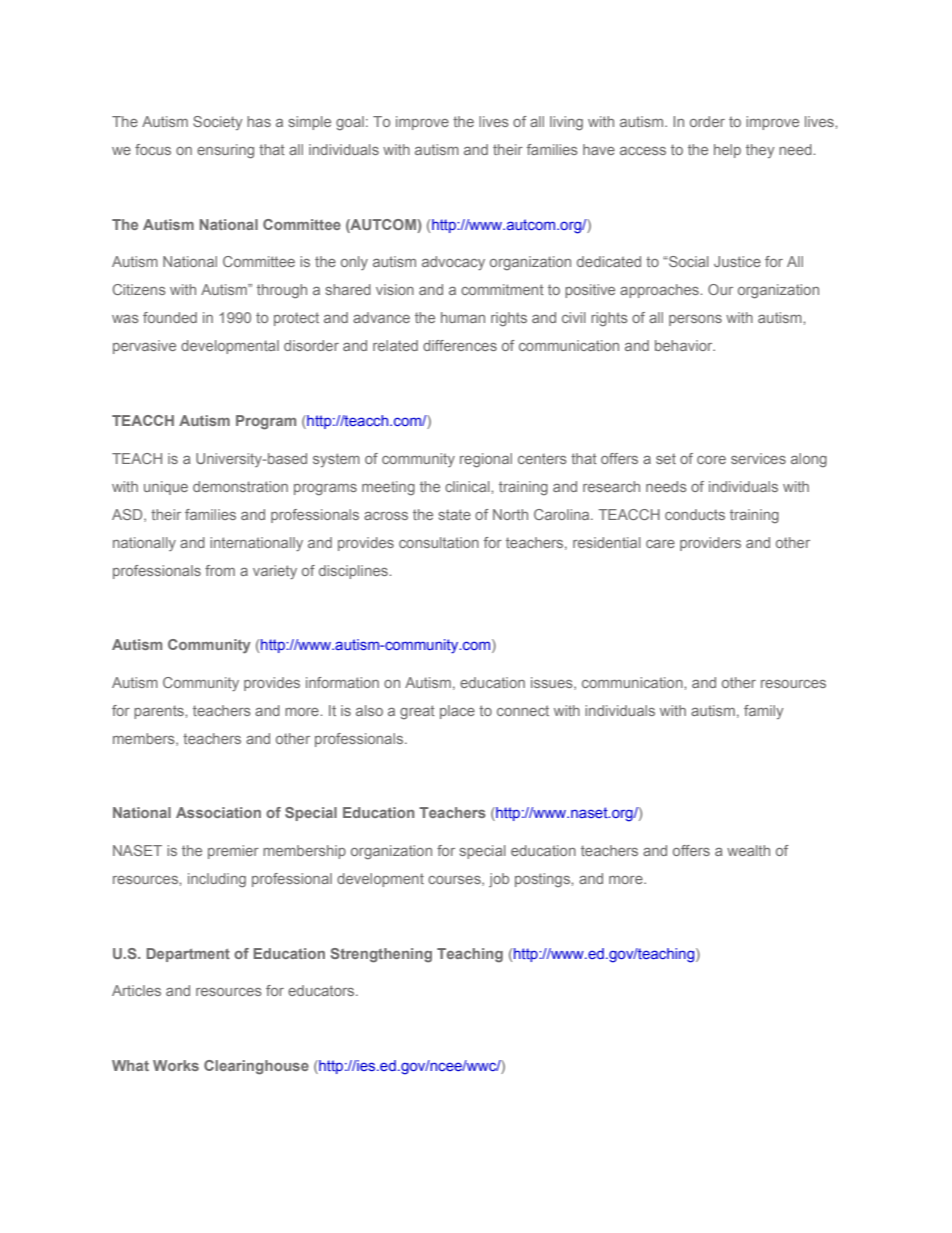 The image size is (952, 1233). I want to click on Works, so click(176, 1065).
